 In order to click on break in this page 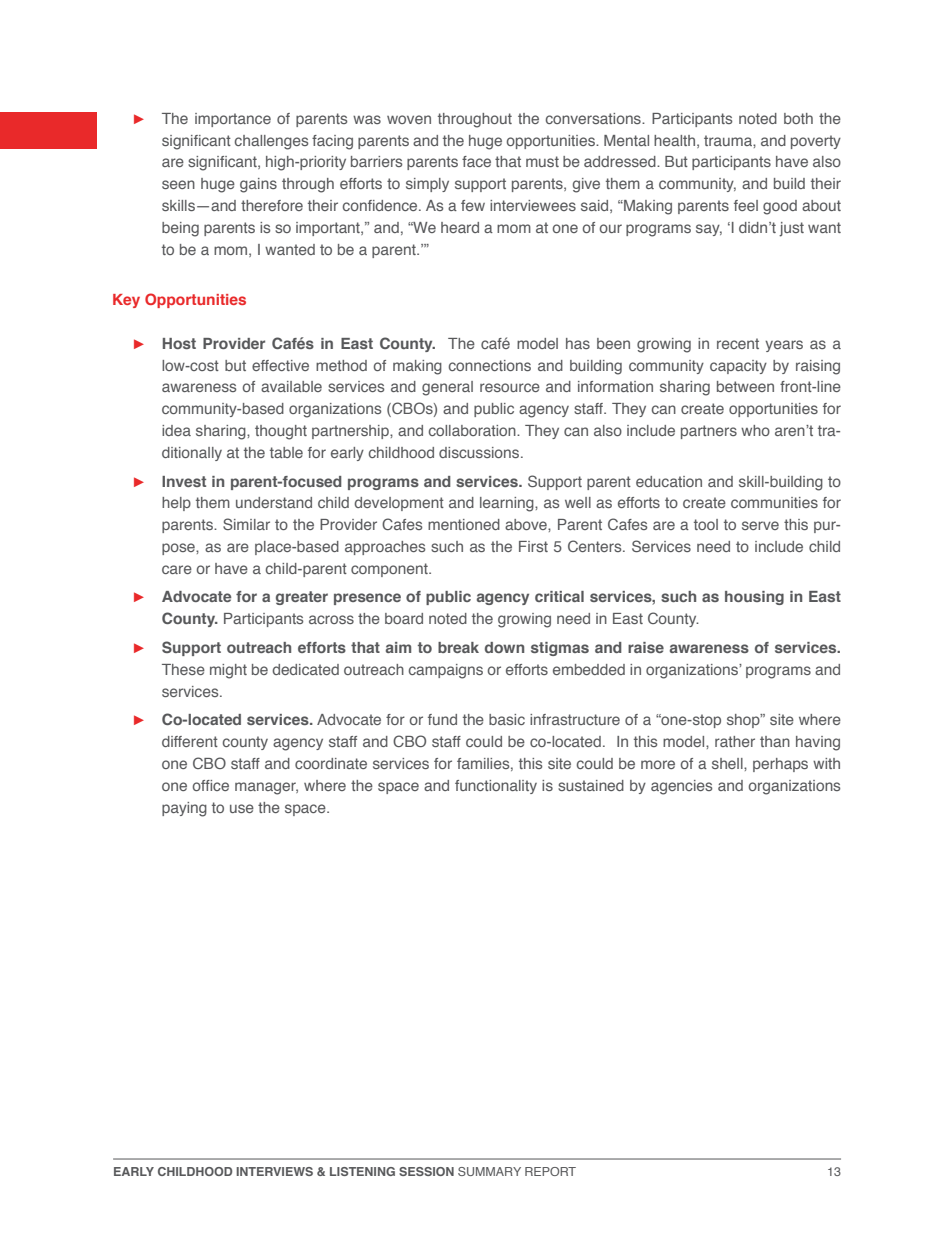, I will do `click(458, 647)`.
